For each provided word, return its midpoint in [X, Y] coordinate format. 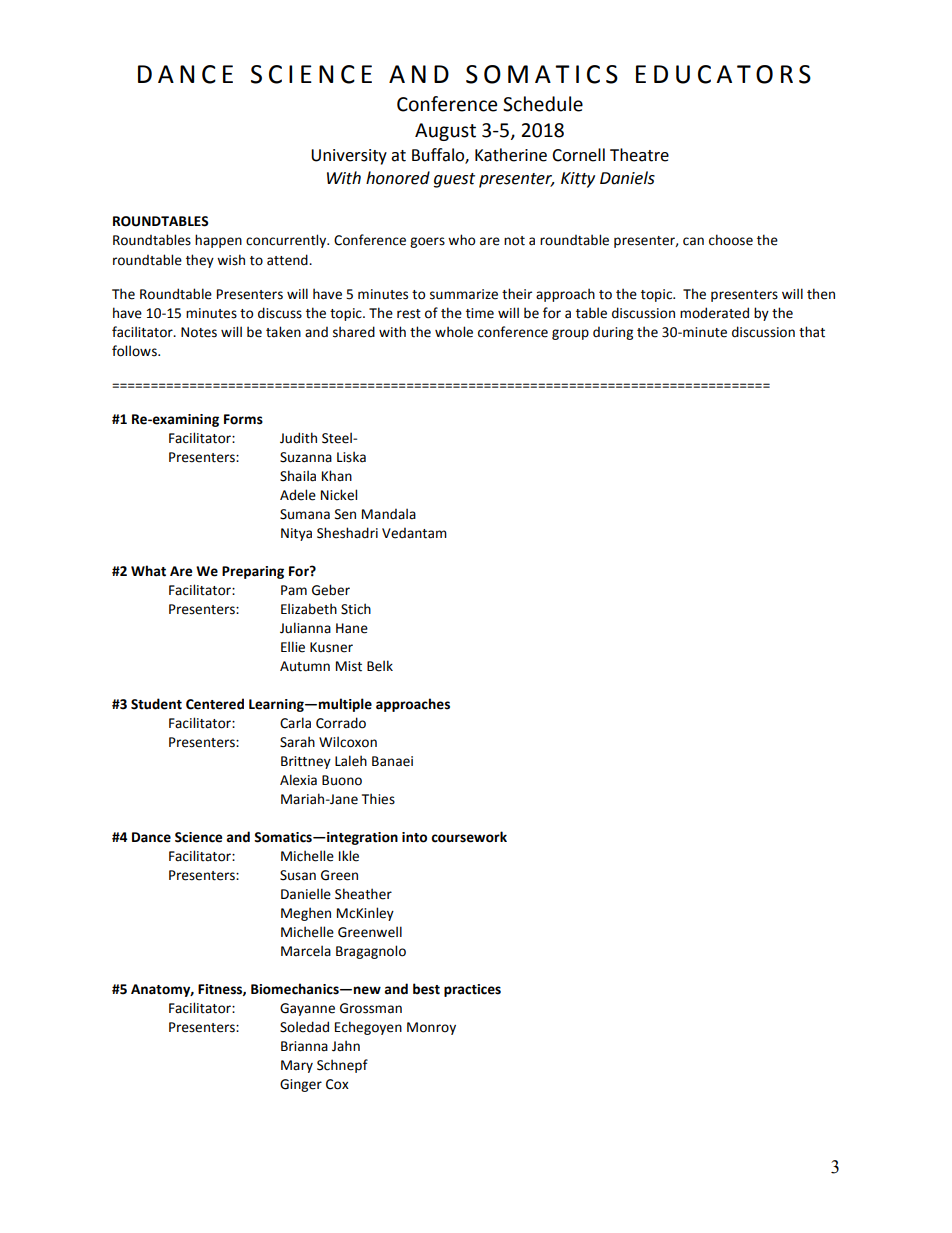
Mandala [389, 514]
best [426, 989]
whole [454, 332]
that [812, 332]
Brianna [304, 1046]
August [445, 132]
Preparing [253, 572]
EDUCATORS [723, 74]
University [349, 157]
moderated [714, 313]
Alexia [298, 780]
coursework [469, 837]
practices [472, 990]
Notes [199, 332]
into [414, 837]
